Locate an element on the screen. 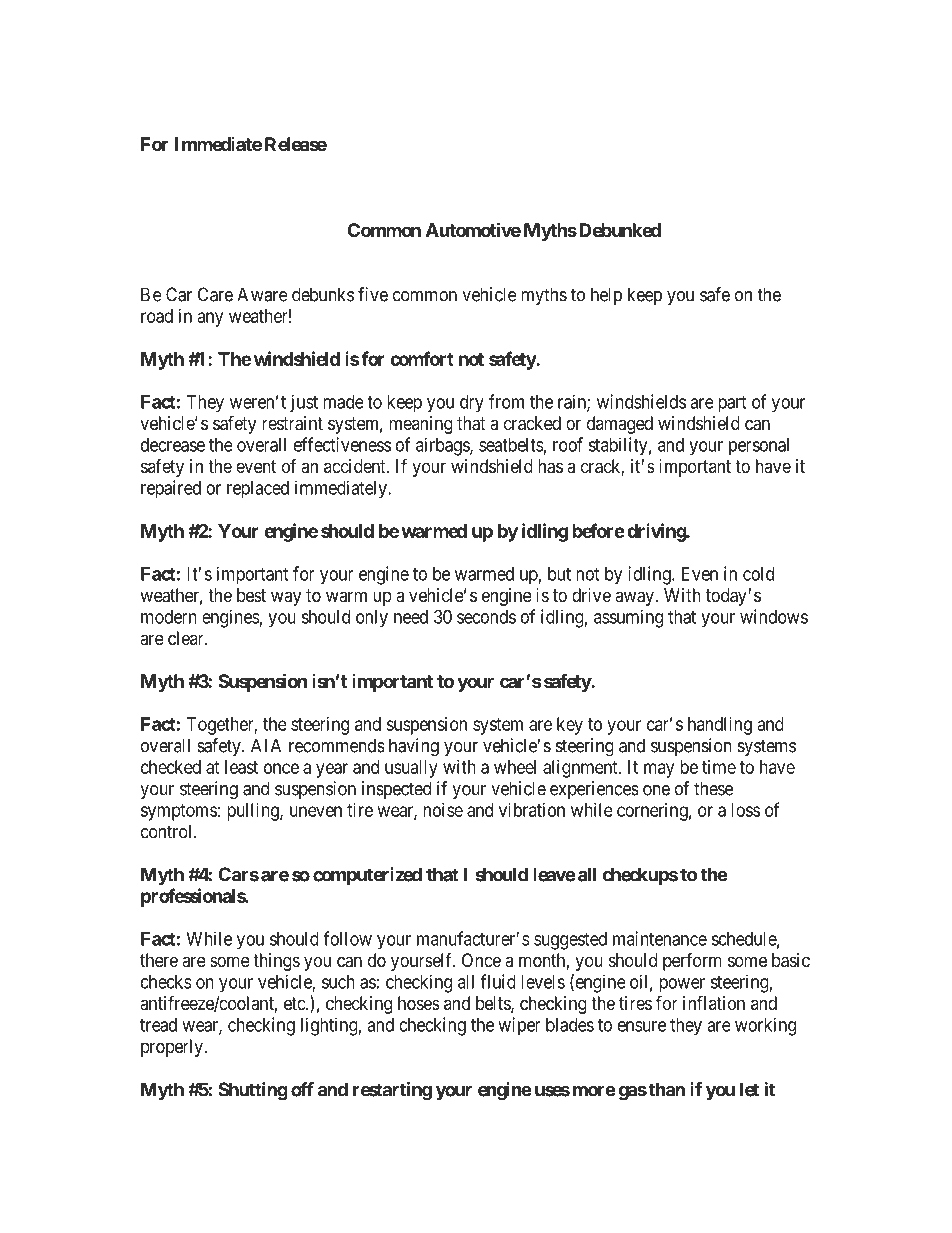  replaced is located at coordinates (258, 490).
